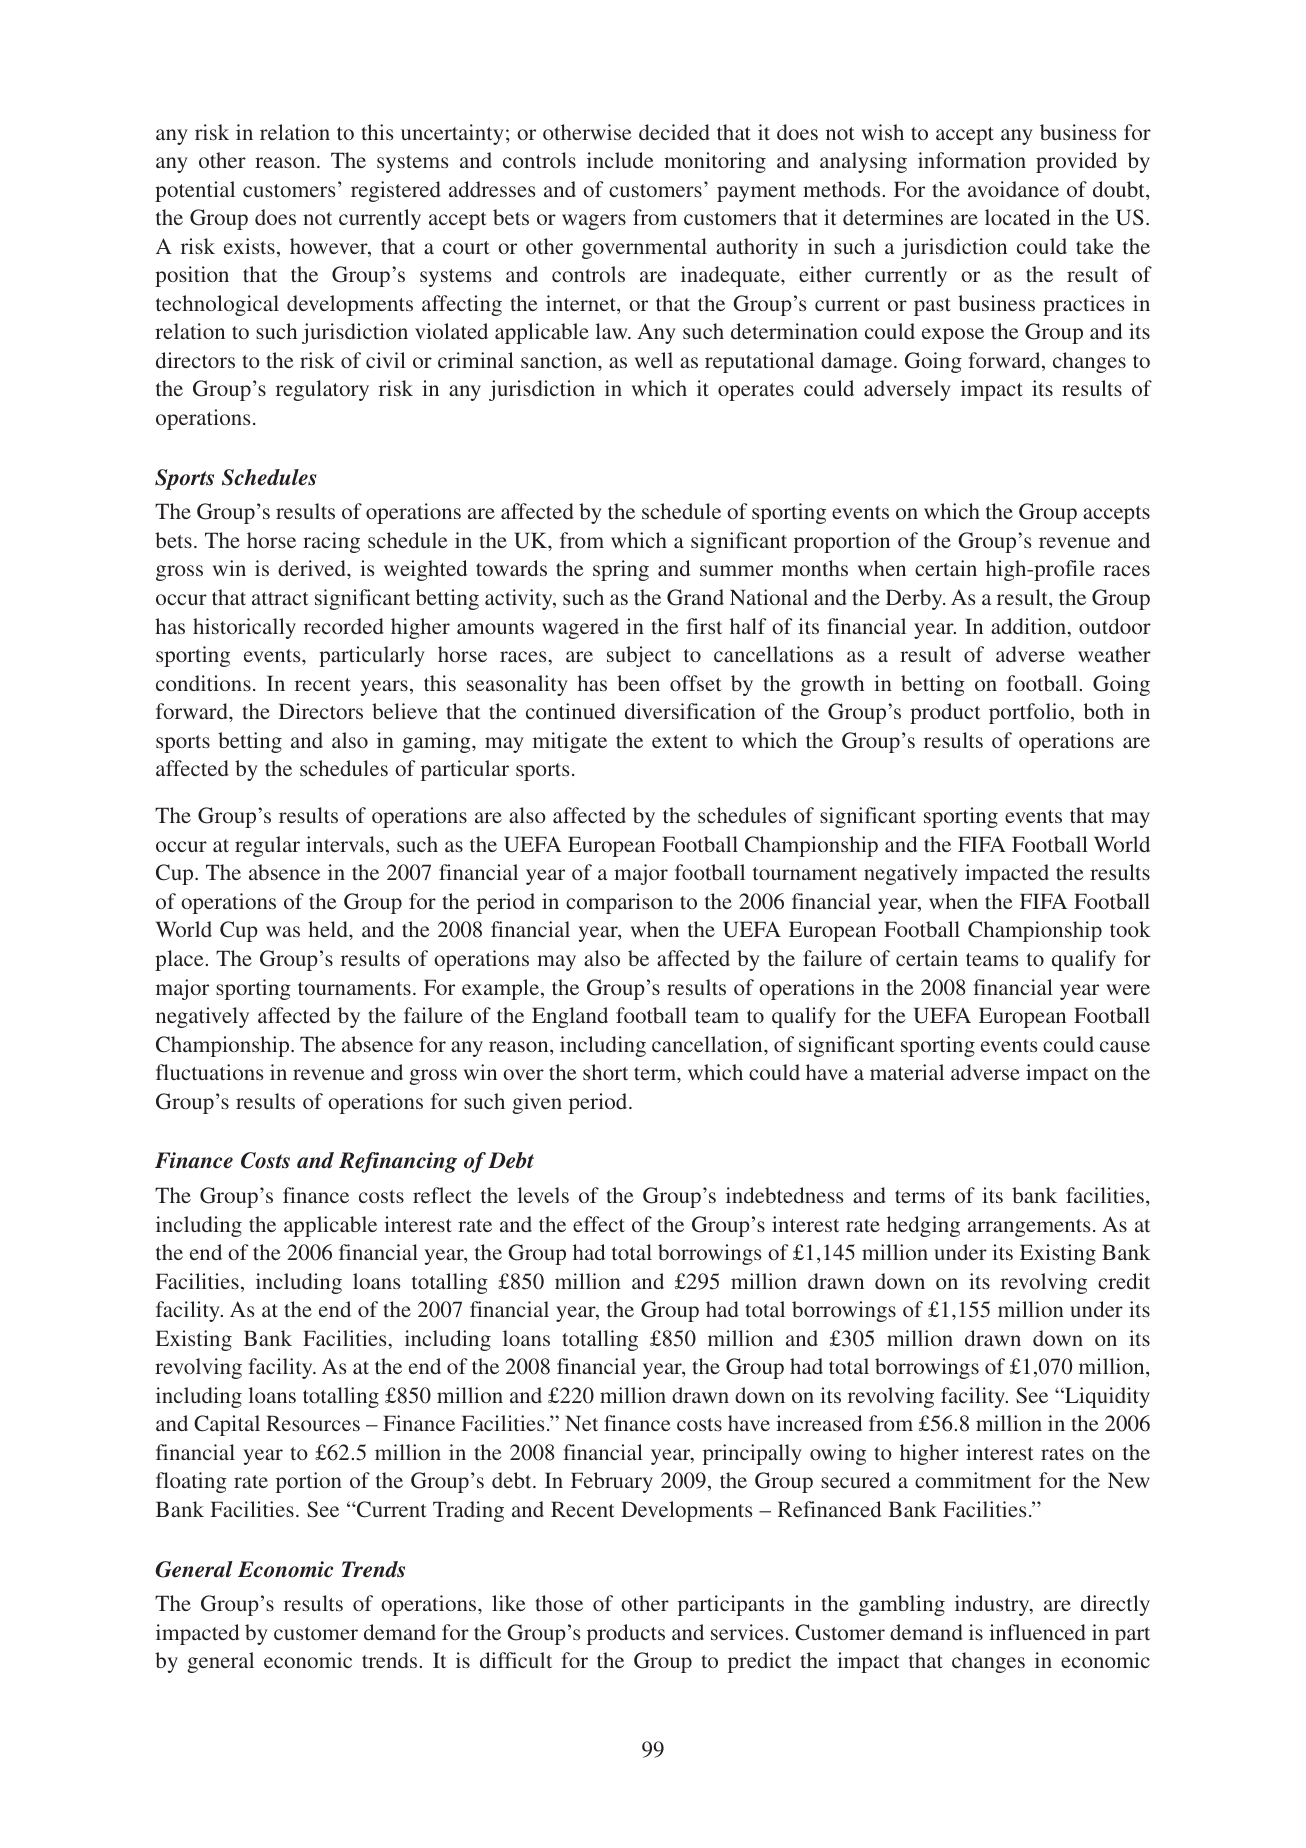  I want to click on Resources, so click(313, 1423).
